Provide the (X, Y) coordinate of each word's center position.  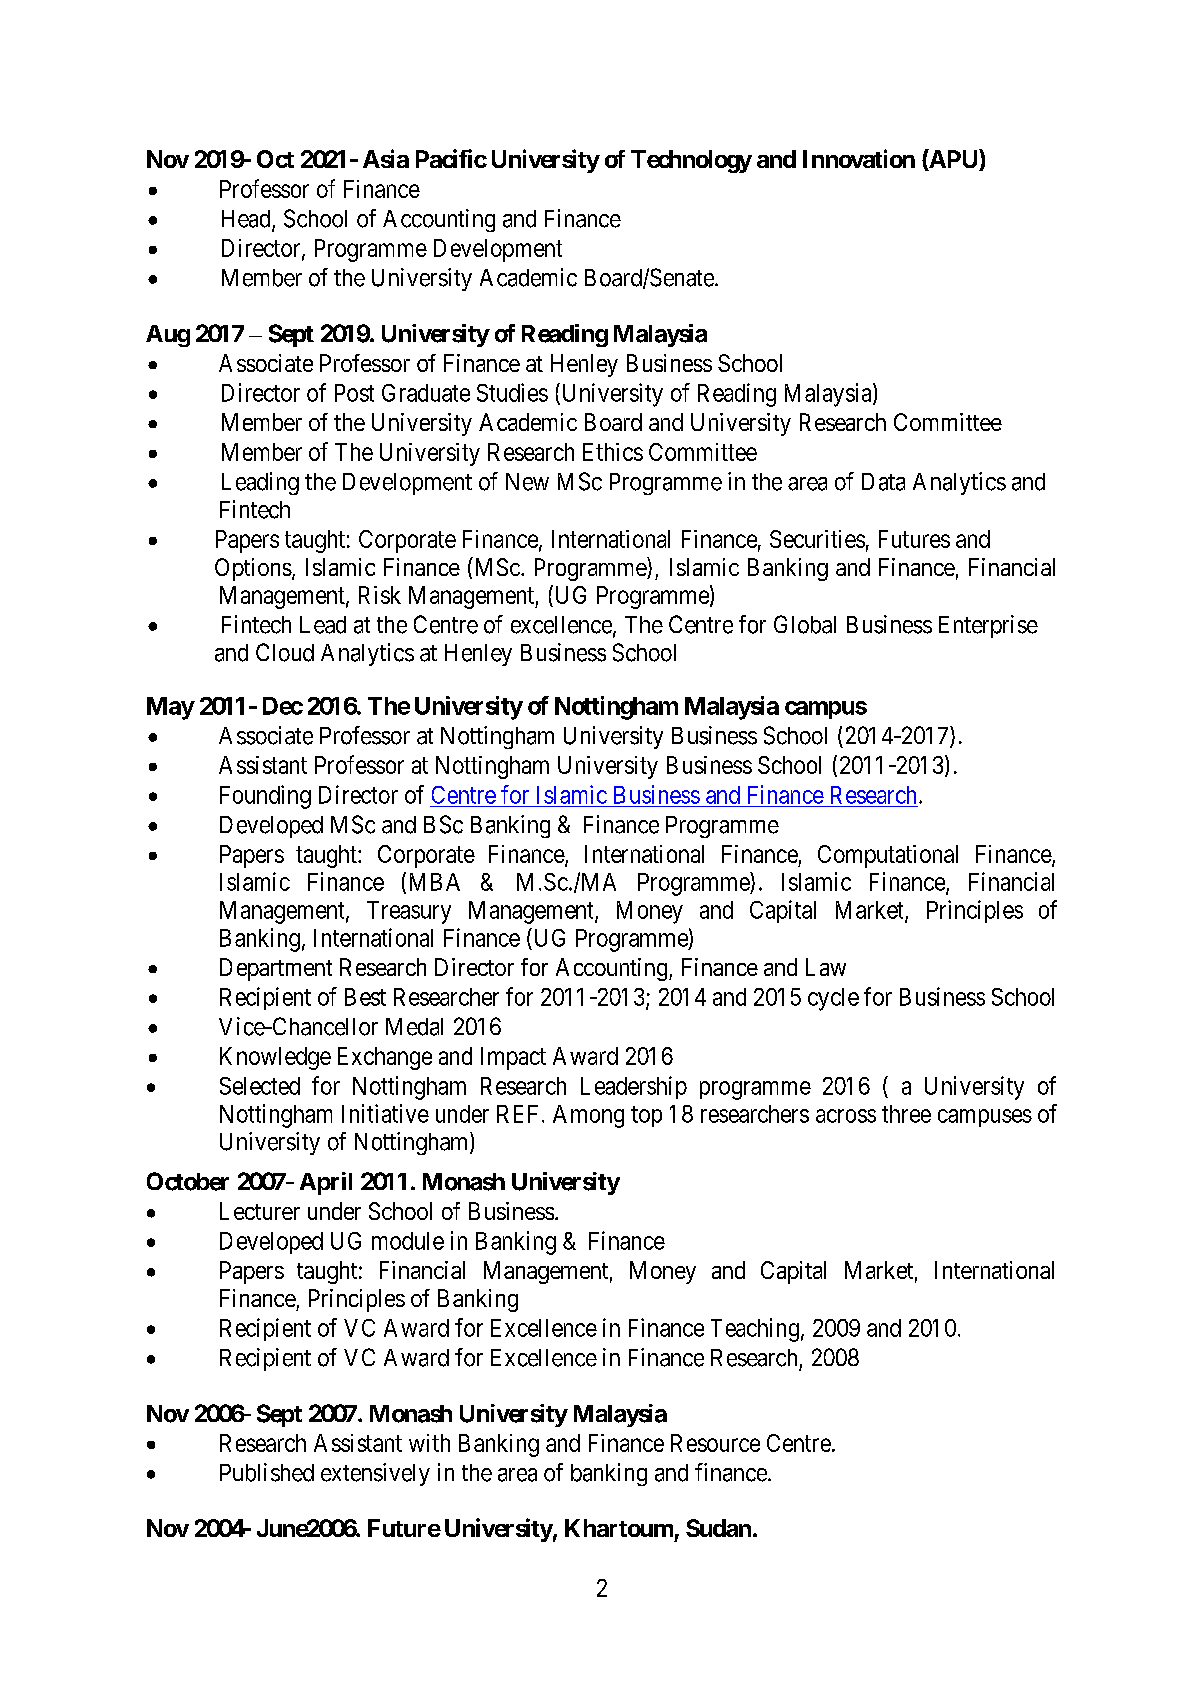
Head (247, 220)
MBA (432, 882)
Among (588, 1116)
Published (267, 1472)
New (527, 482)
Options (253, 569)
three (906, 1114)
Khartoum (619, 1528)
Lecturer (260, 1211)
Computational (888, 856)
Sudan (718, 1528)
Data (883, 482)
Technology (691, 161)
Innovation (859, 158)
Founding (265, 797)
